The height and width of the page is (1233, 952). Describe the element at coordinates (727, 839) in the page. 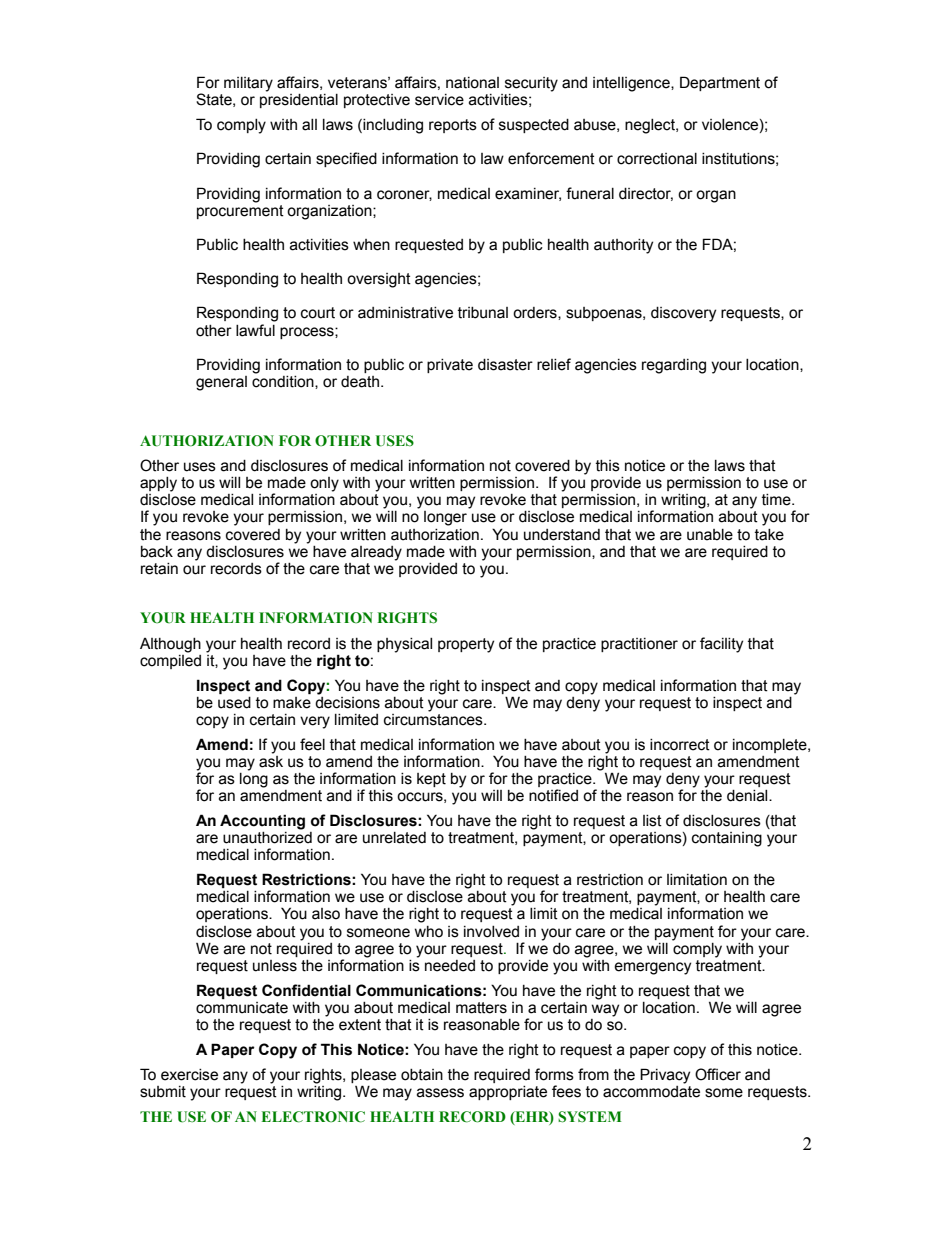

I see `containing` at that location.
